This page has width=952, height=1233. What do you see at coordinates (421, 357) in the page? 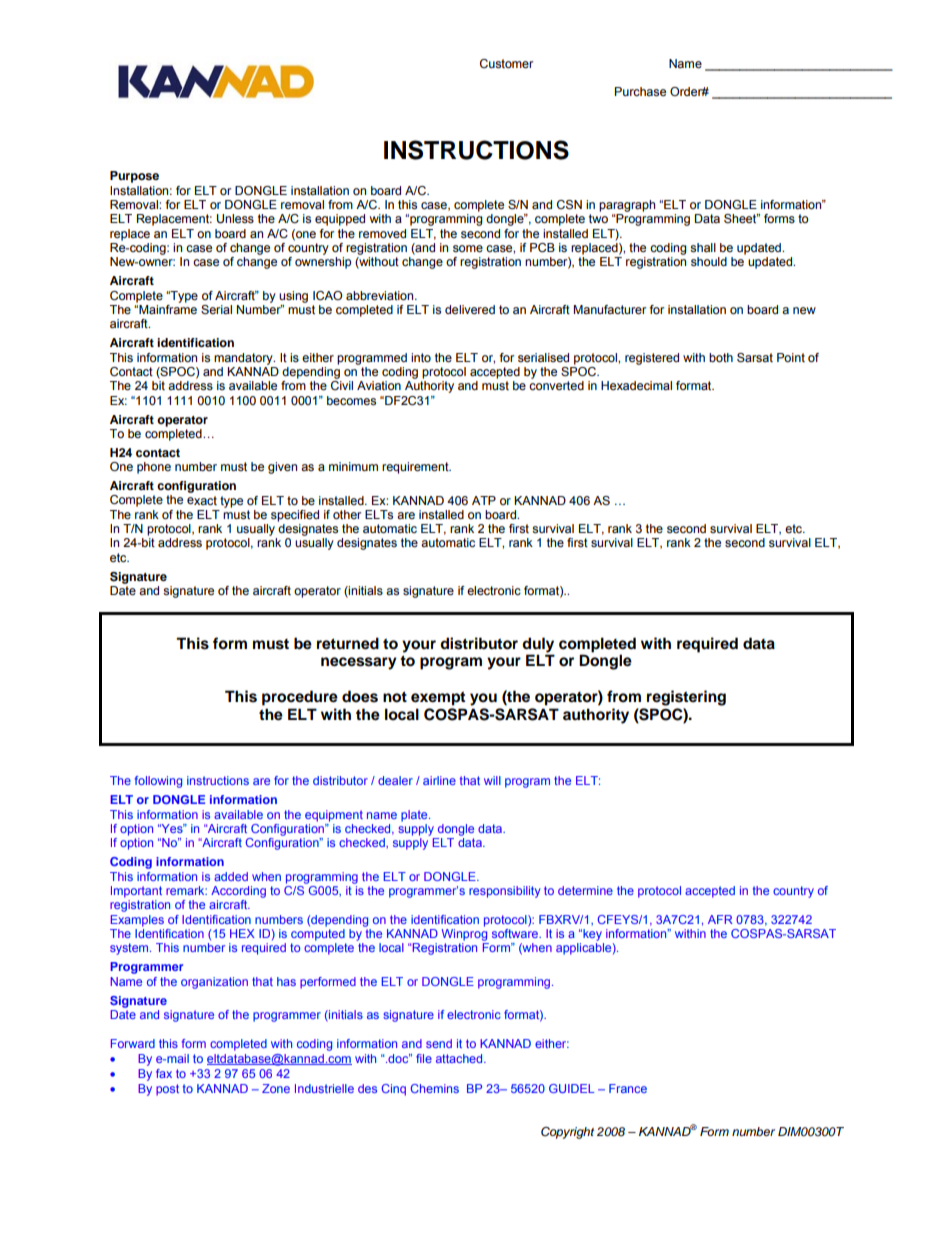
I see `into` at bounding box center [421, 357].
